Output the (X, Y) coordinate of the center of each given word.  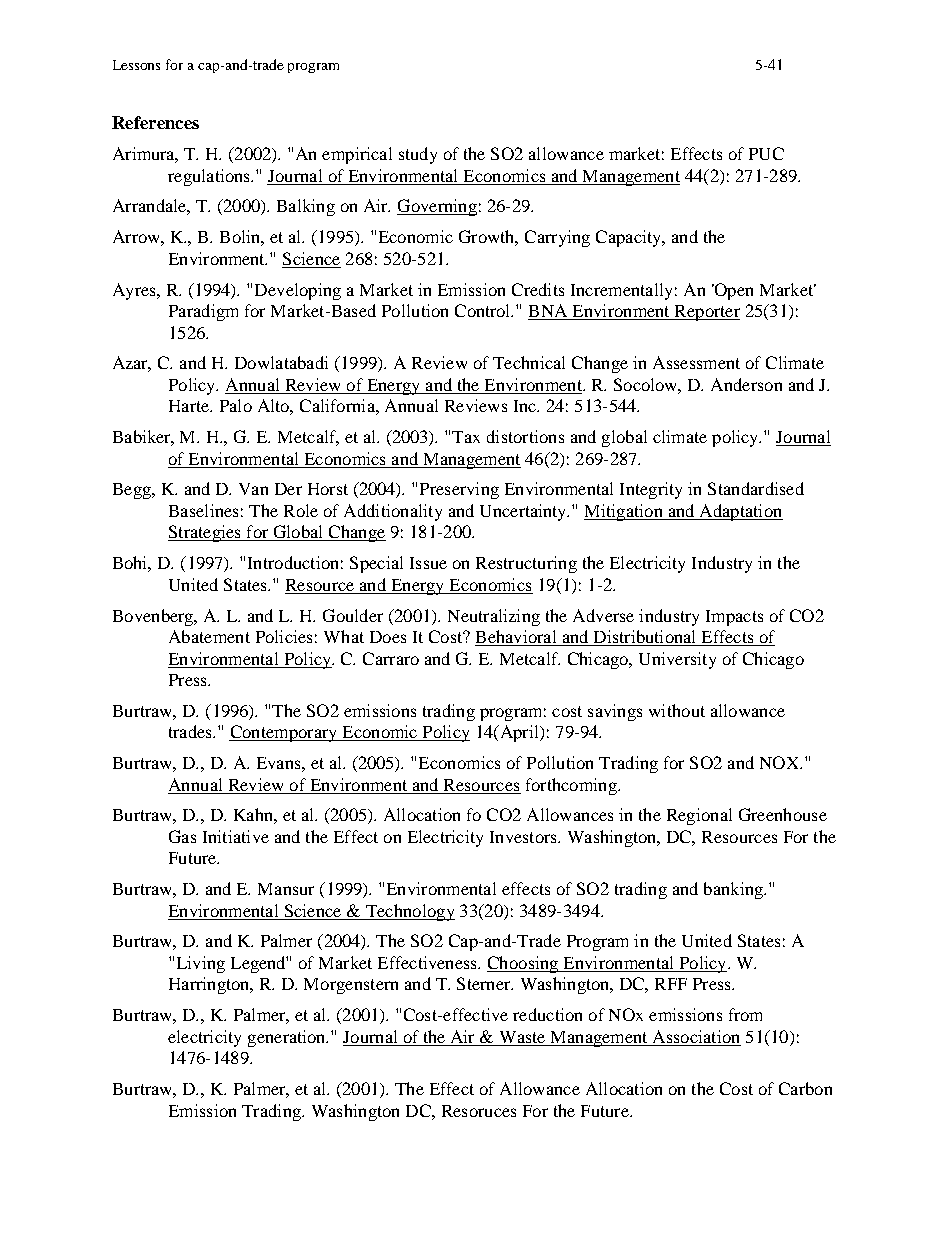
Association (696, 1036)
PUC (766, 153)
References (155, 122)
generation (288, 1038)
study (418, 155)
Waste (522, 1037)
